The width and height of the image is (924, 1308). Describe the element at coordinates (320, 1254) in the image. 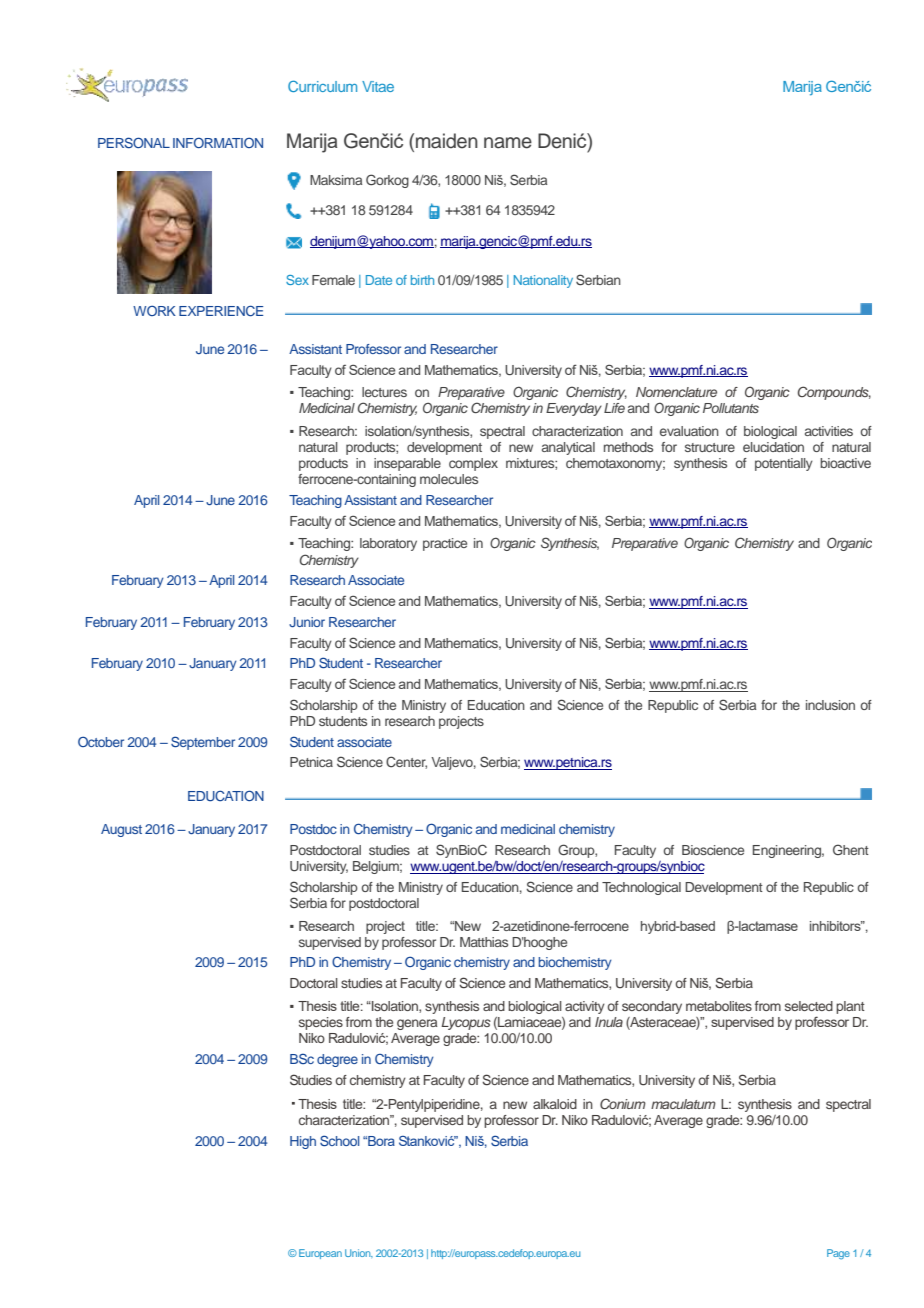

I see `European` at that location.
